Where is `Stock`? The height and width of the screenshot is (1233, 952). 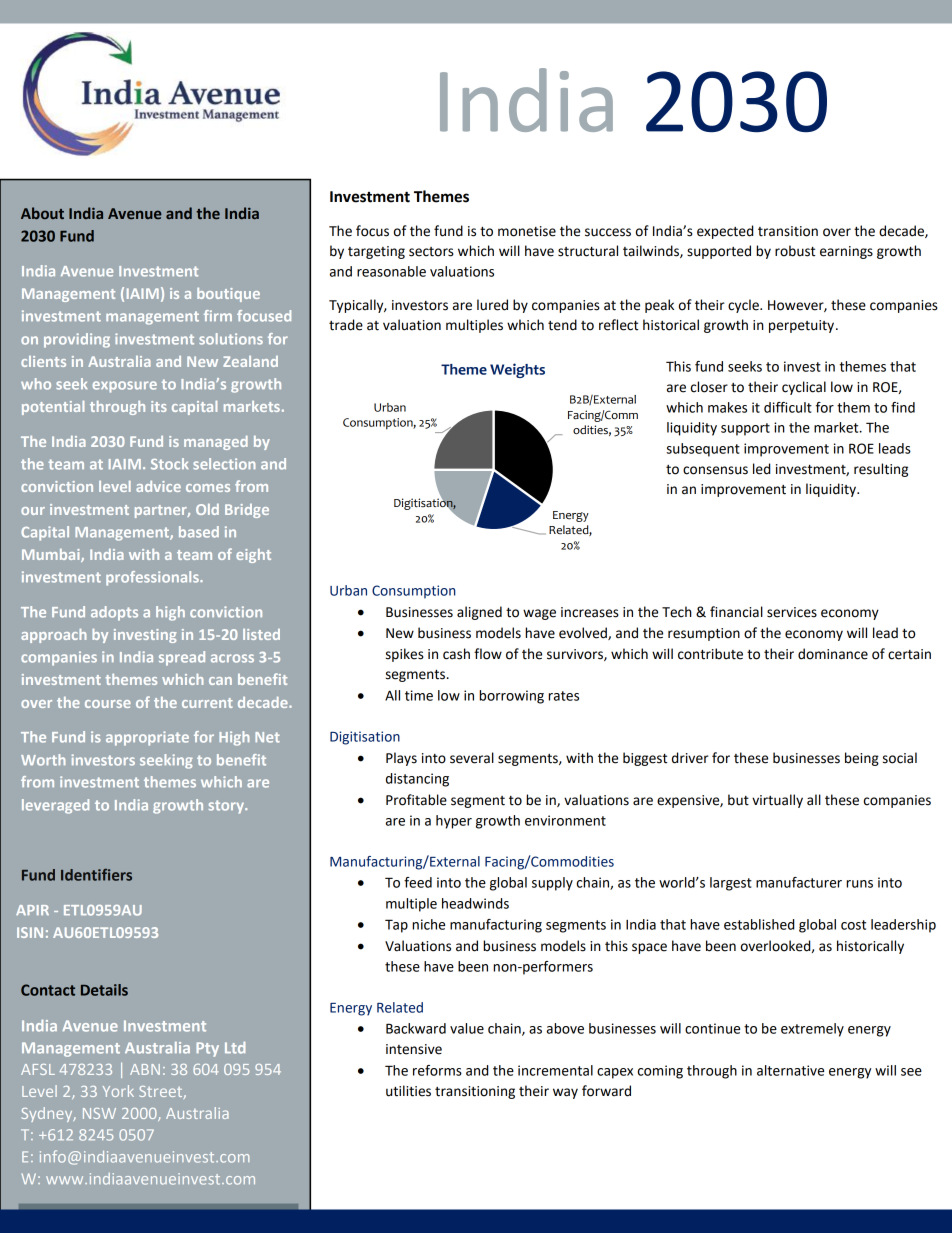
Stock is located at coordinates (169, 464).
